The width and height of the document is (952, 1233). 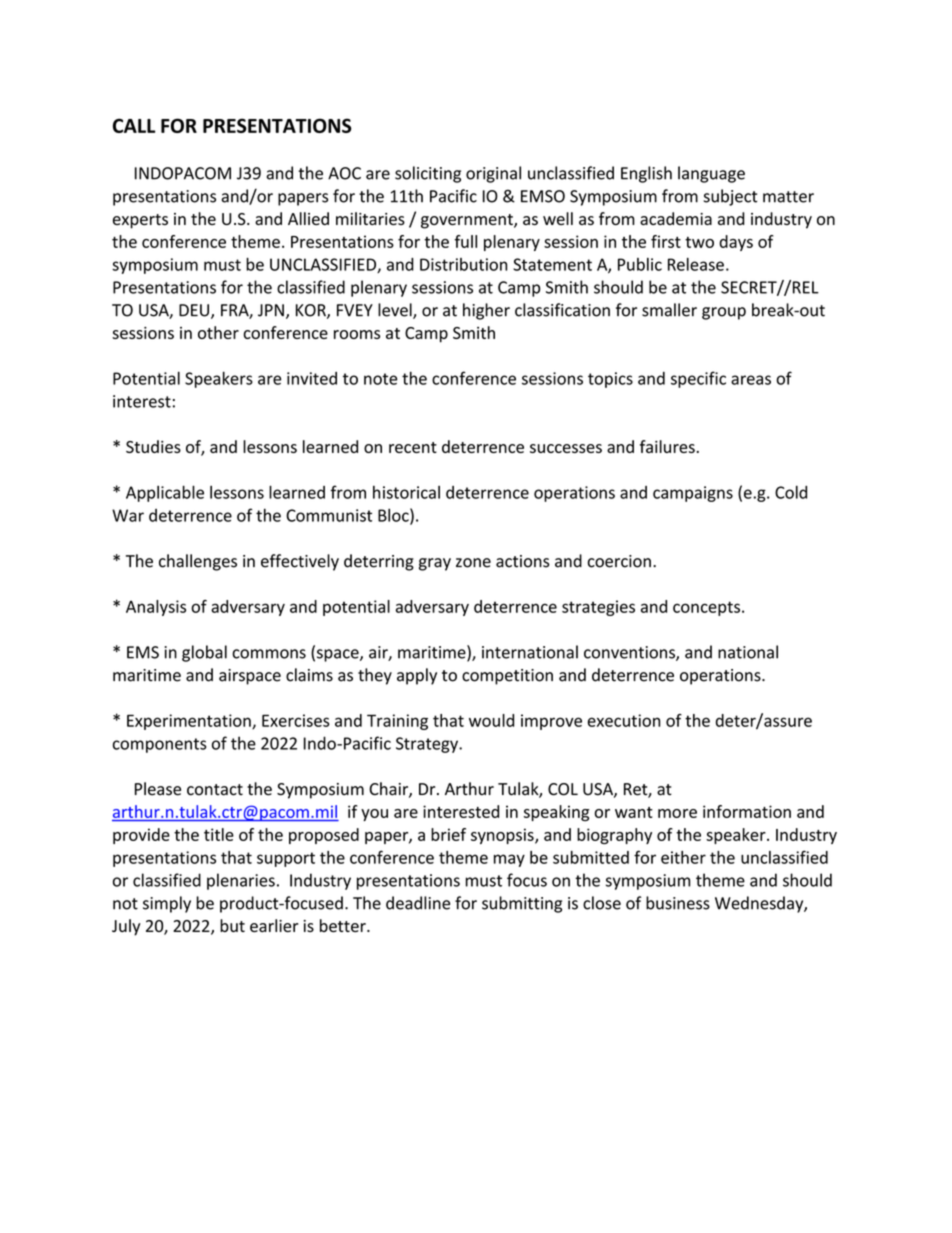 What do you see at coordinates (134, 125) in the document?
I see `CALL` at bounding box center [134, 125].
